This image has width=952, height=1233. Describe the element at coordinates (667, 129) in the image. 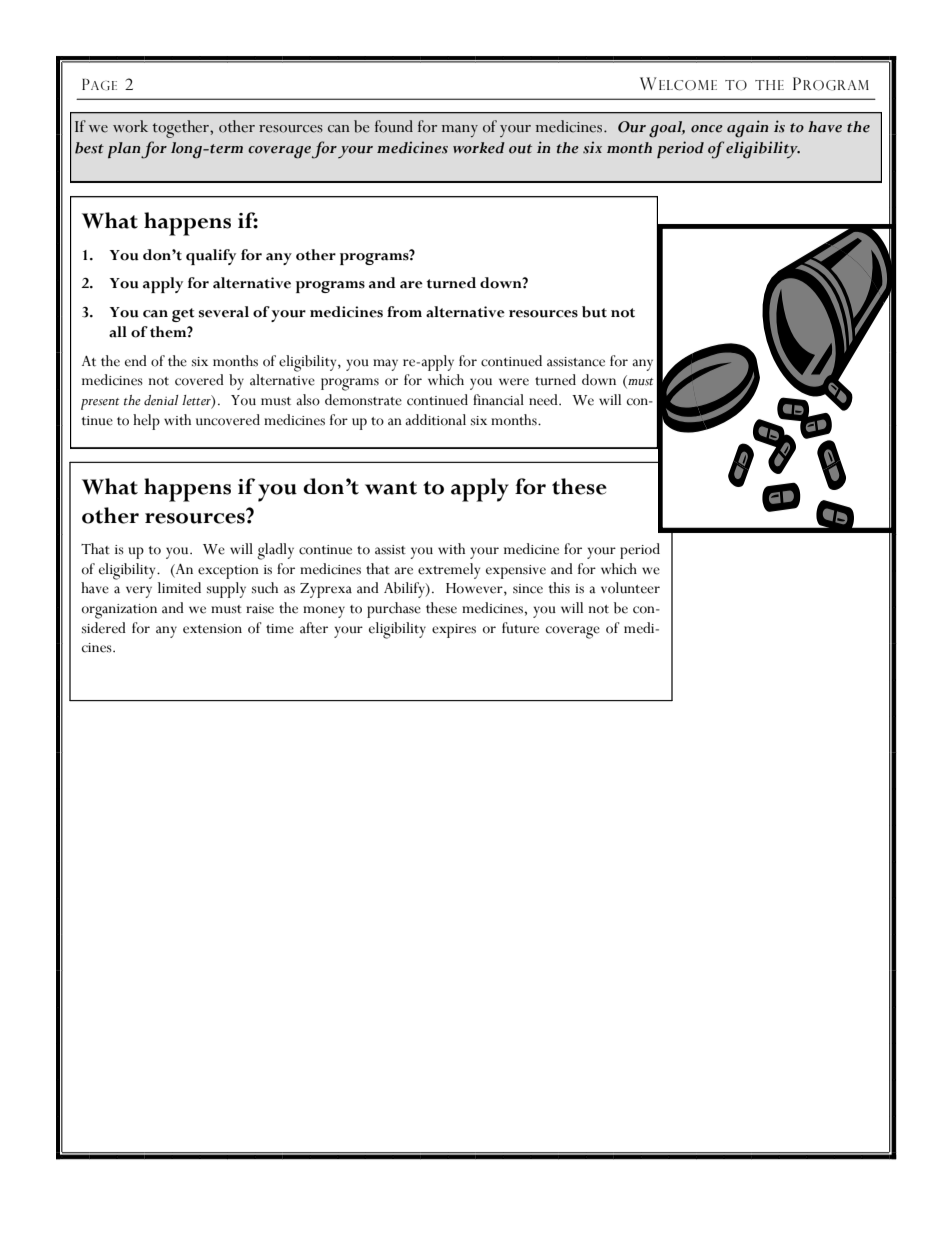

I see `goal` at that location.
